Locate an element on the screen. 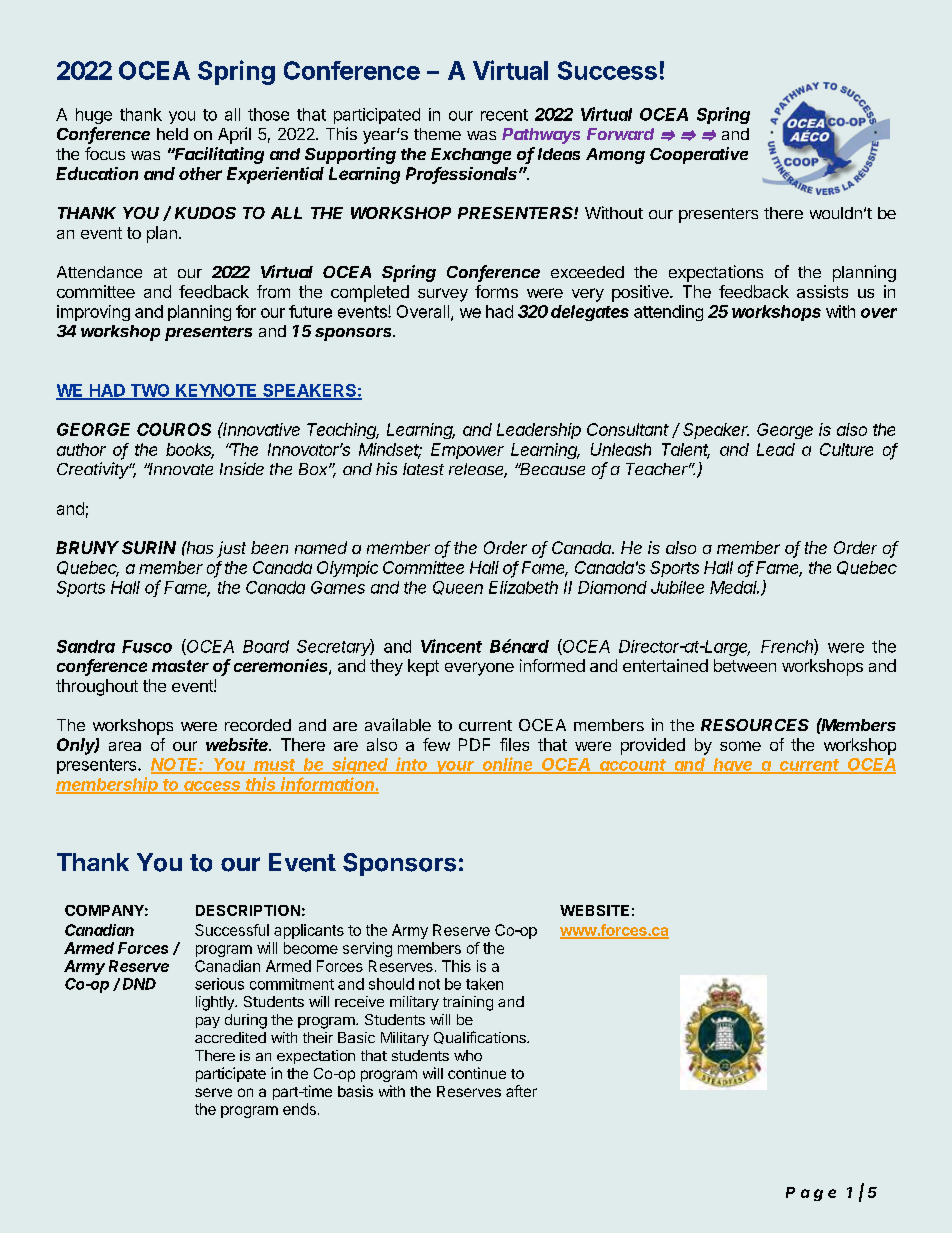  books is located at coordinates (190, 450).
